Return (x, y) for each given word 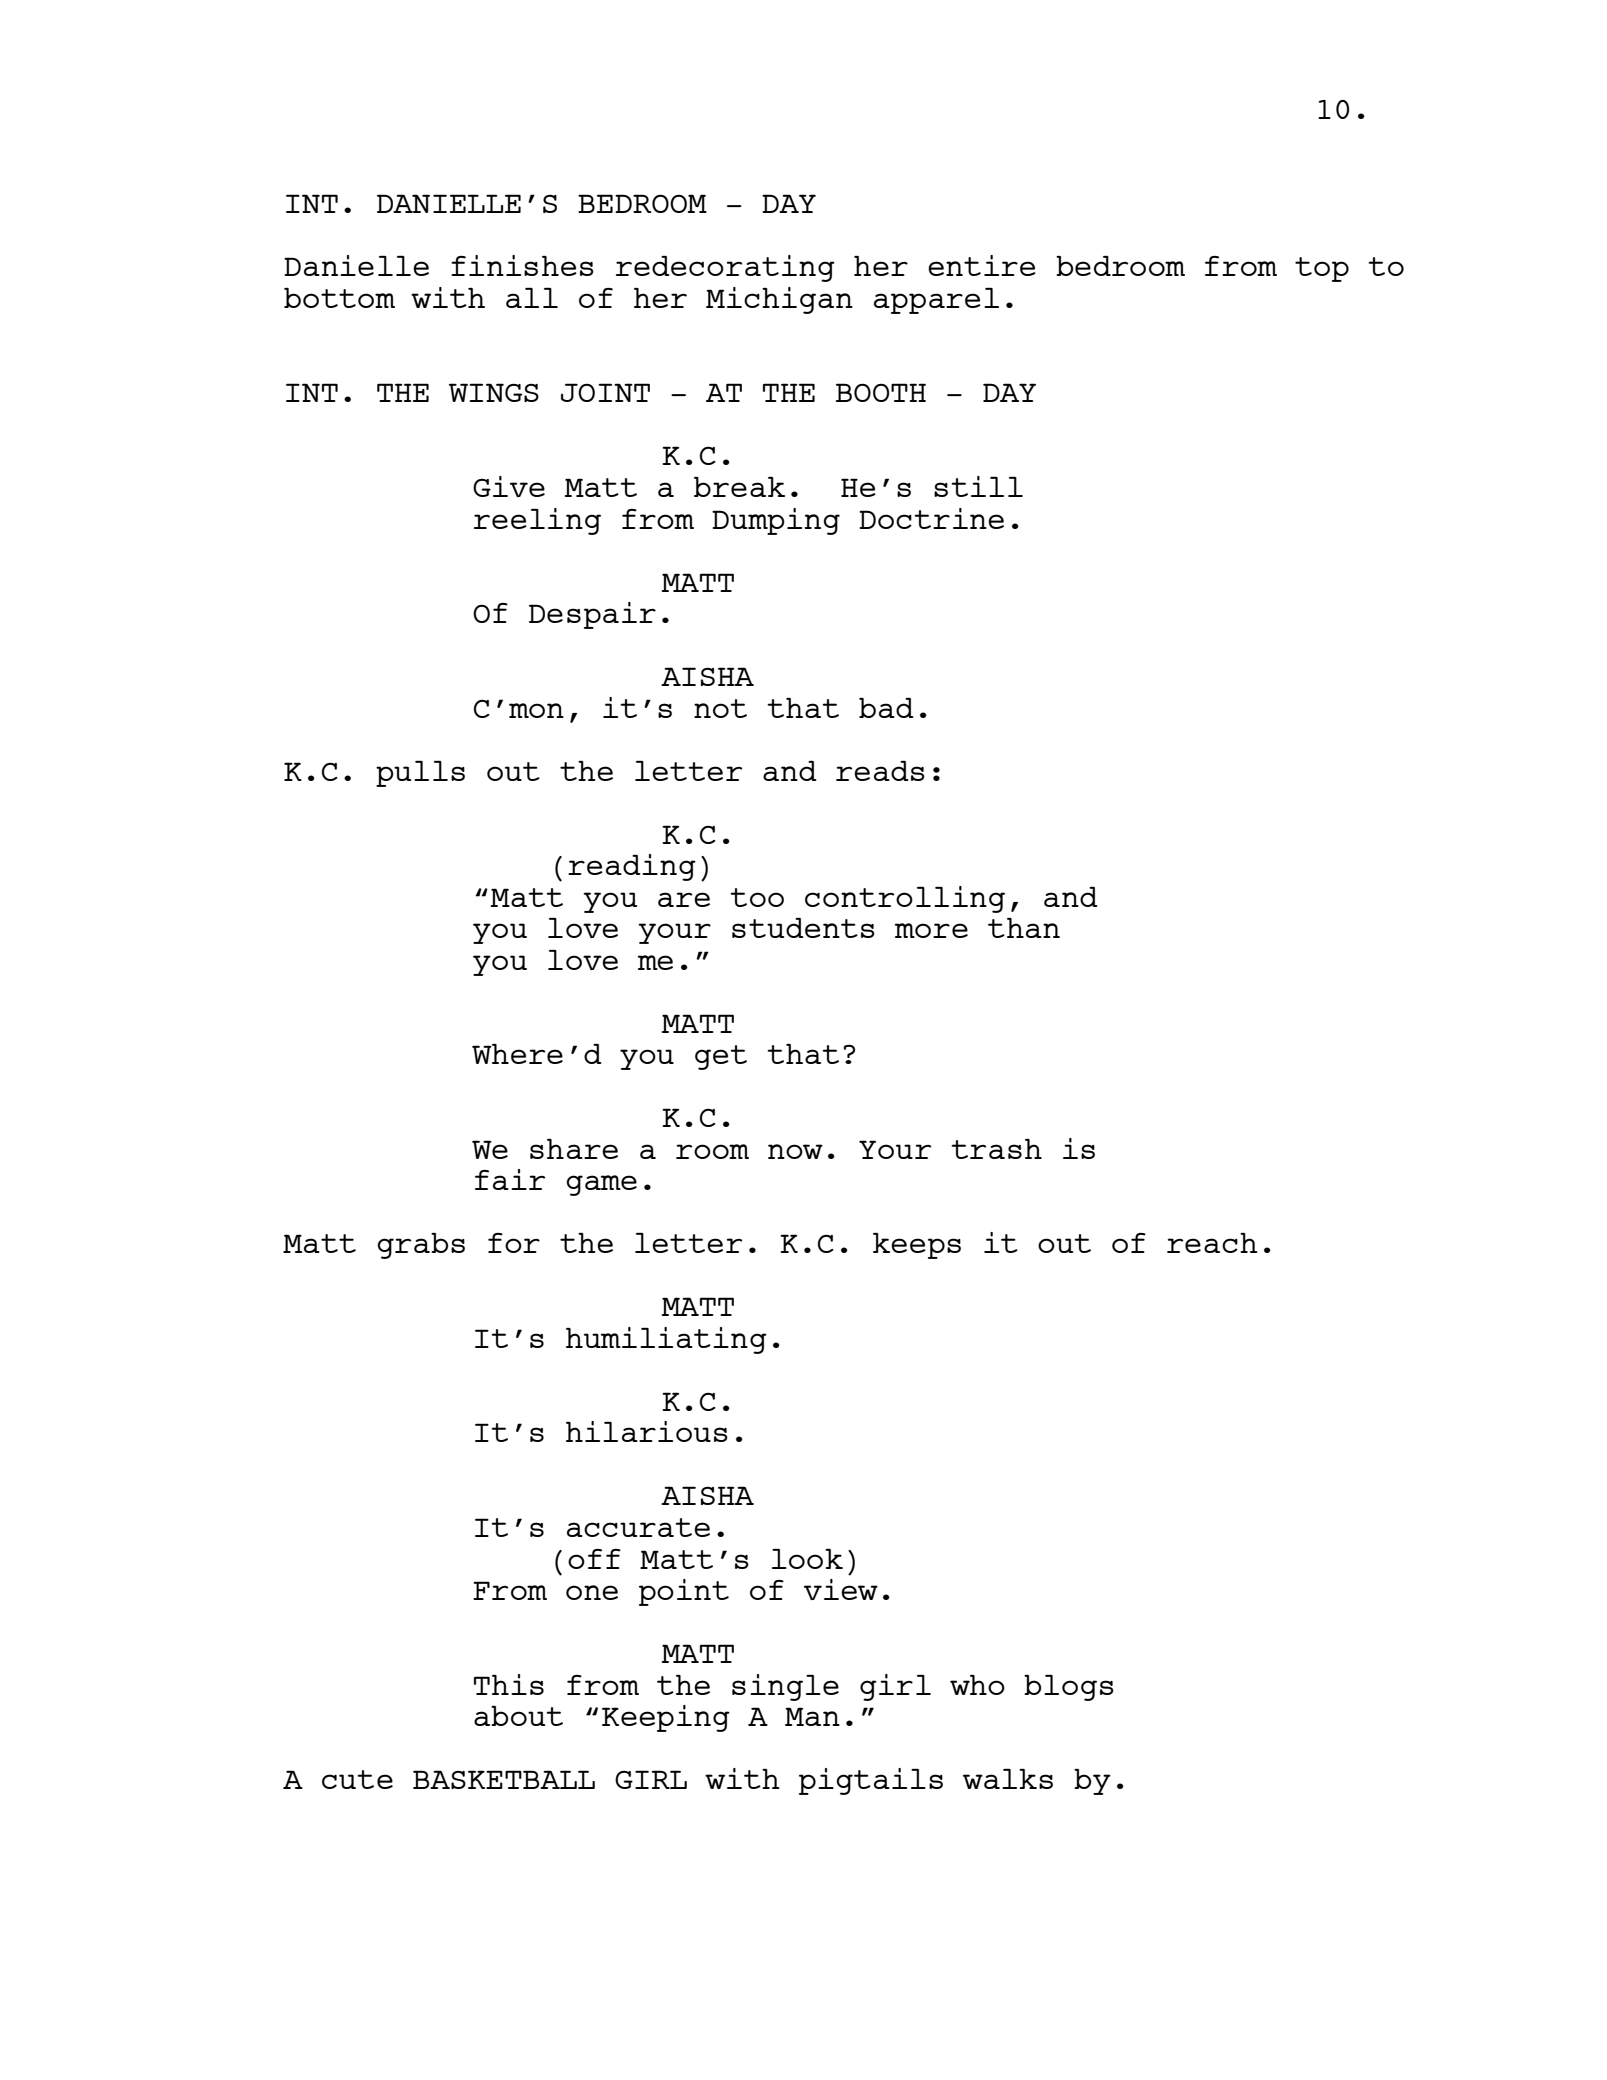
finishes (522, 265)
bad (886, 708)
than (1024, 928)
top (1322, 269)
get (721, 1057)
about (518, 1716)
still (978, 486)
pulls (420, 774)
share (574, 1149)
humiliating (666, 1340)
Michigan (779, 300)
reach (1212, 1243)
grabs (421, 1246)
